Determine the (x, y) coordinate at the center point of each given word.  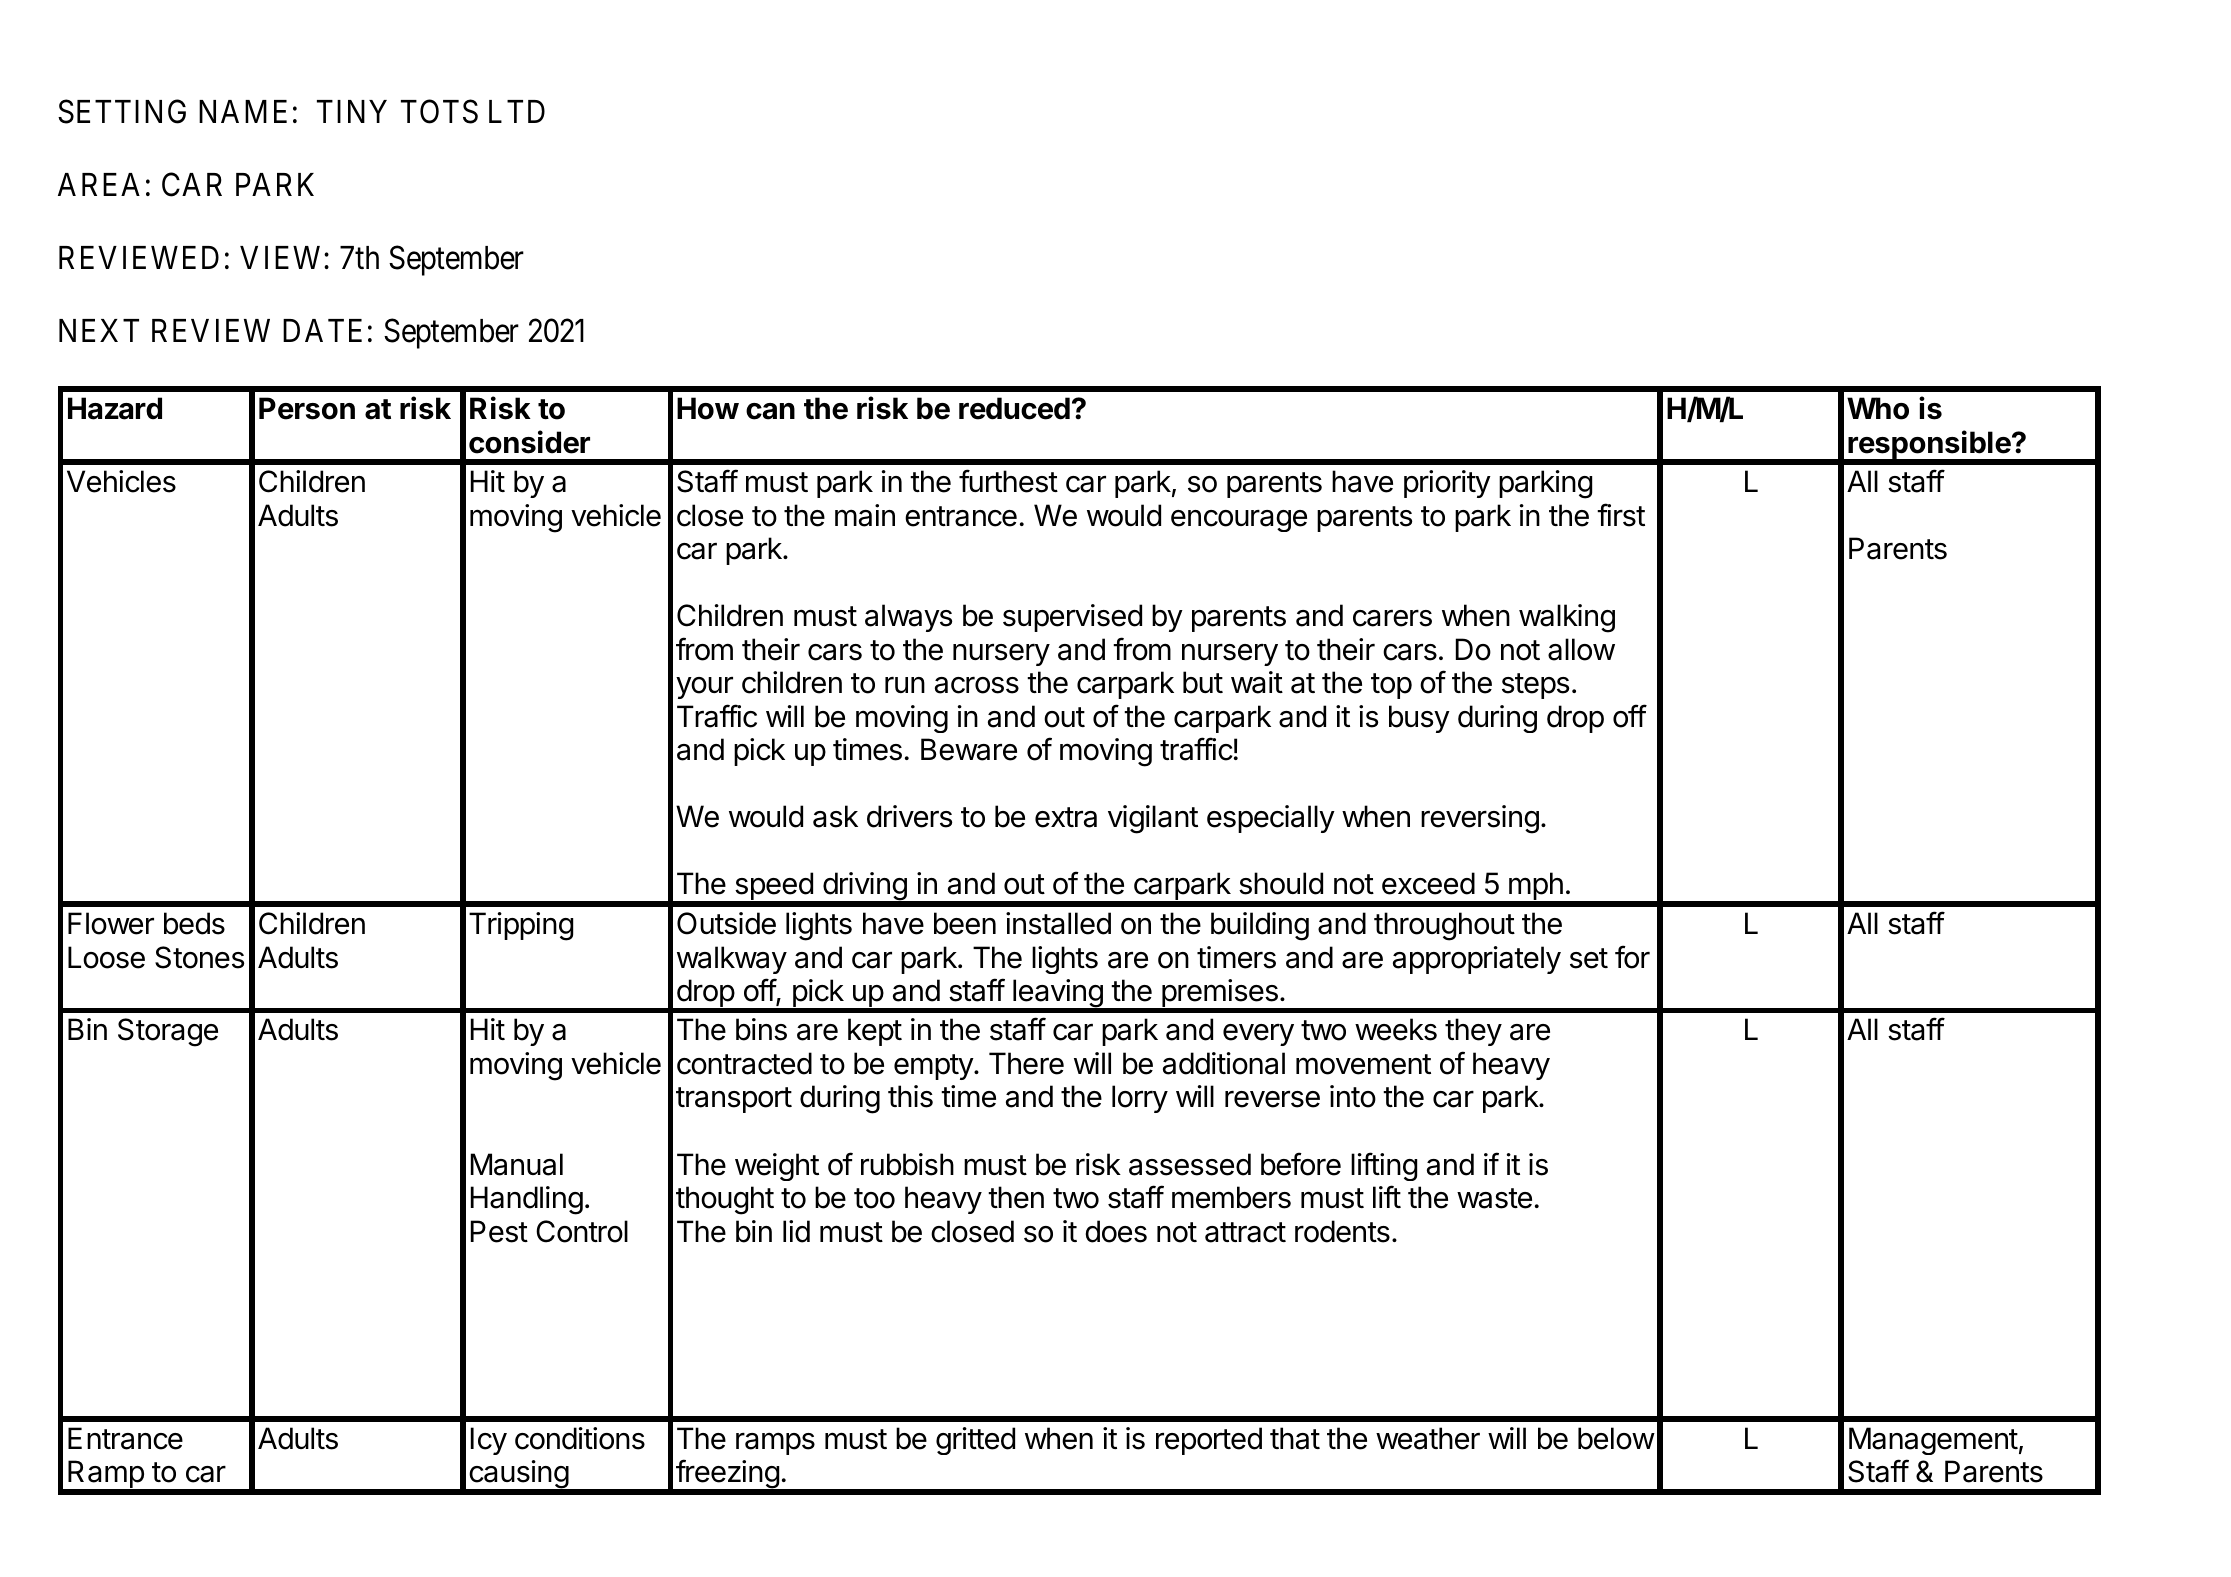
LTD (517, 111)
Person (307, 408)
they (1473, 1032)
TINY (352, 111)
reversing (1480, 819)
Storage (168, 1032)
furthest (1008, 481)
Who (1878, 408)
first (1621, 515)
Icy (489, 1441)
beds (194, 923)
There (1026, 1063)
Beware (969, 749)
